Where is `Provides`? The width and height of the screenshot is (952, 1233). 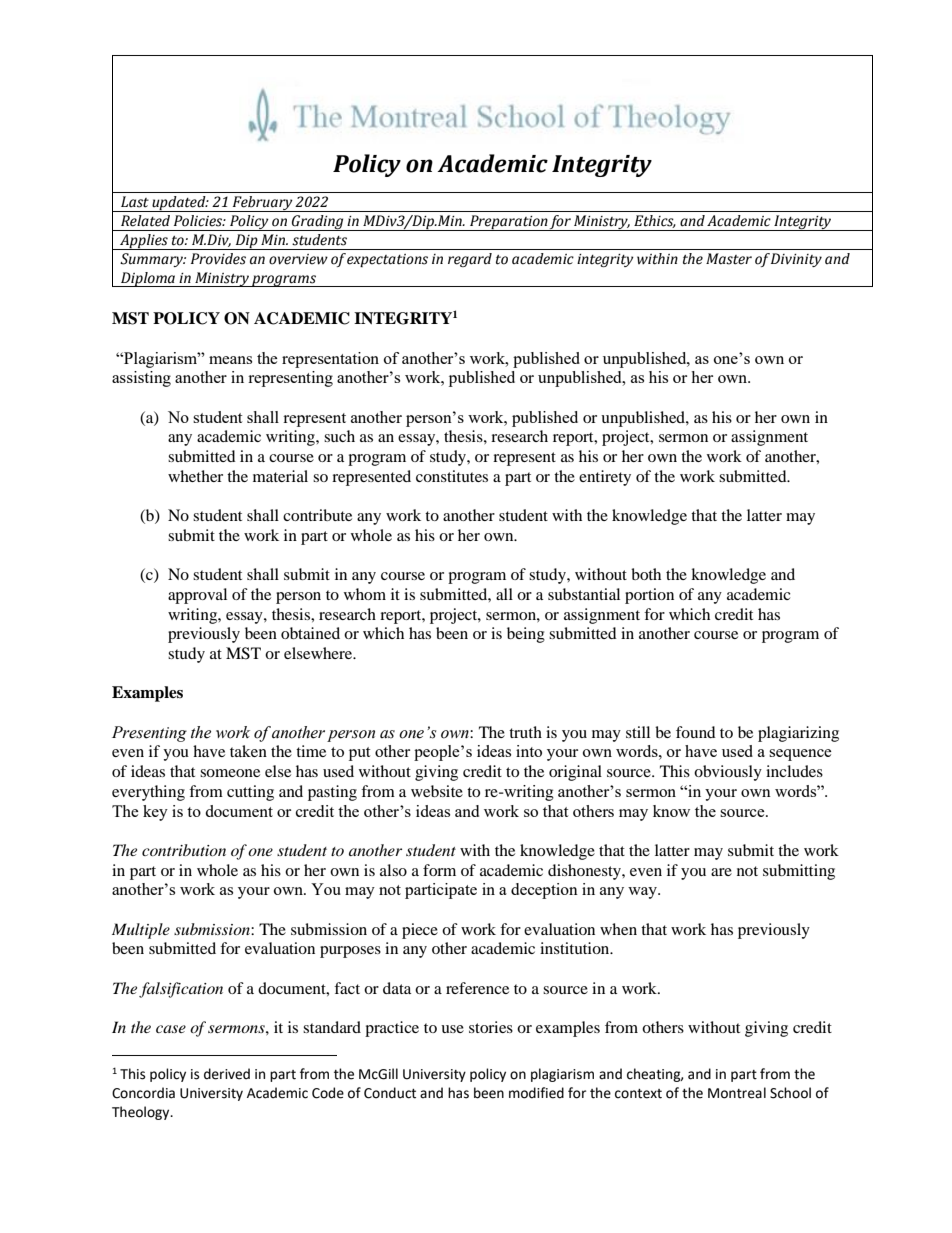
Provides is located at coordinates (218, 259).
